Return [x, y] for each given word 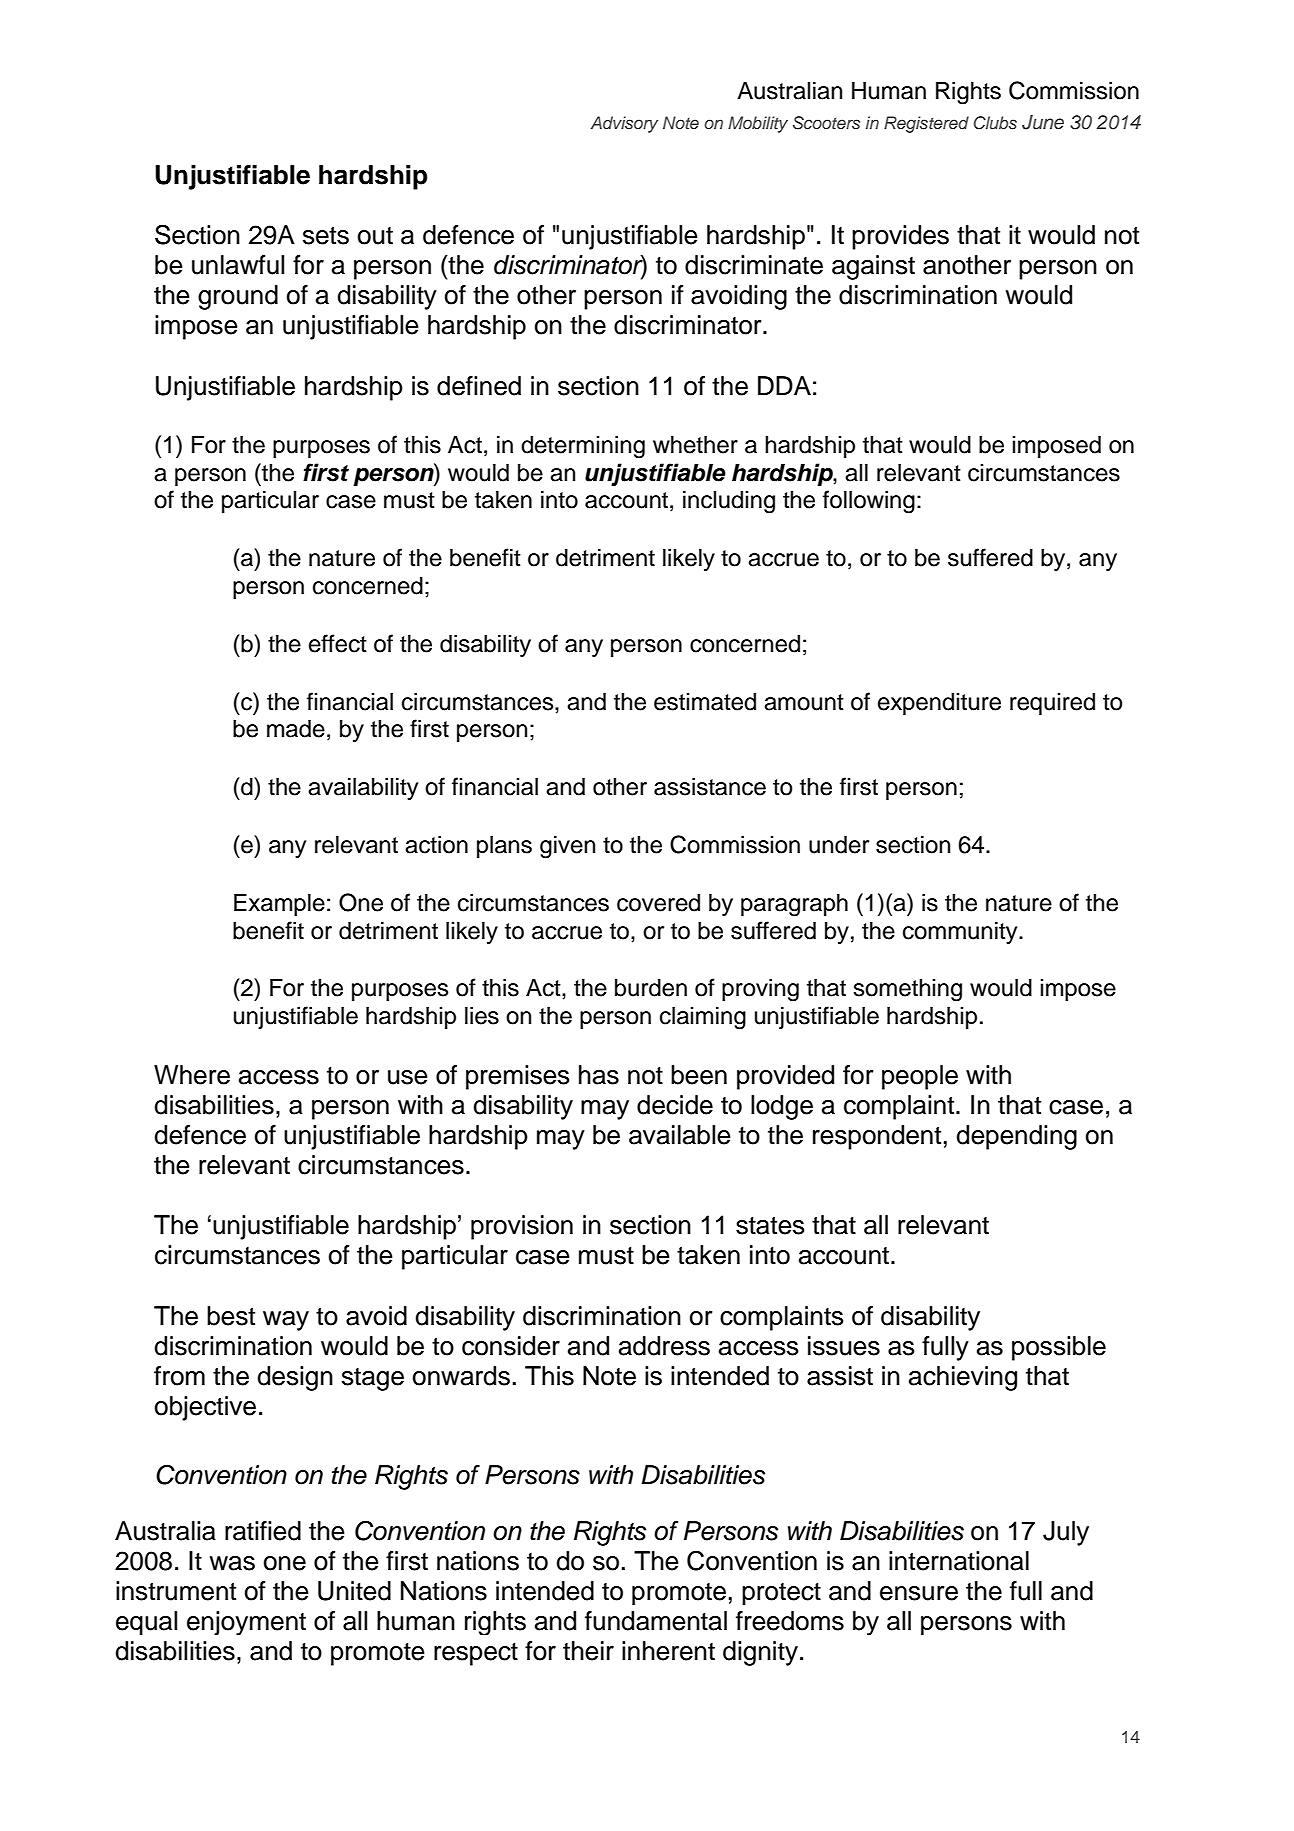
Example [279, 905]
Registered [926, 124]
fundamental [656, 1621]
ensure [919, 1593]
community [961, 933]
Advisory [624, 124]
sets [326, 236]
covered [658, 903]
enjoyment [246, 1623]
